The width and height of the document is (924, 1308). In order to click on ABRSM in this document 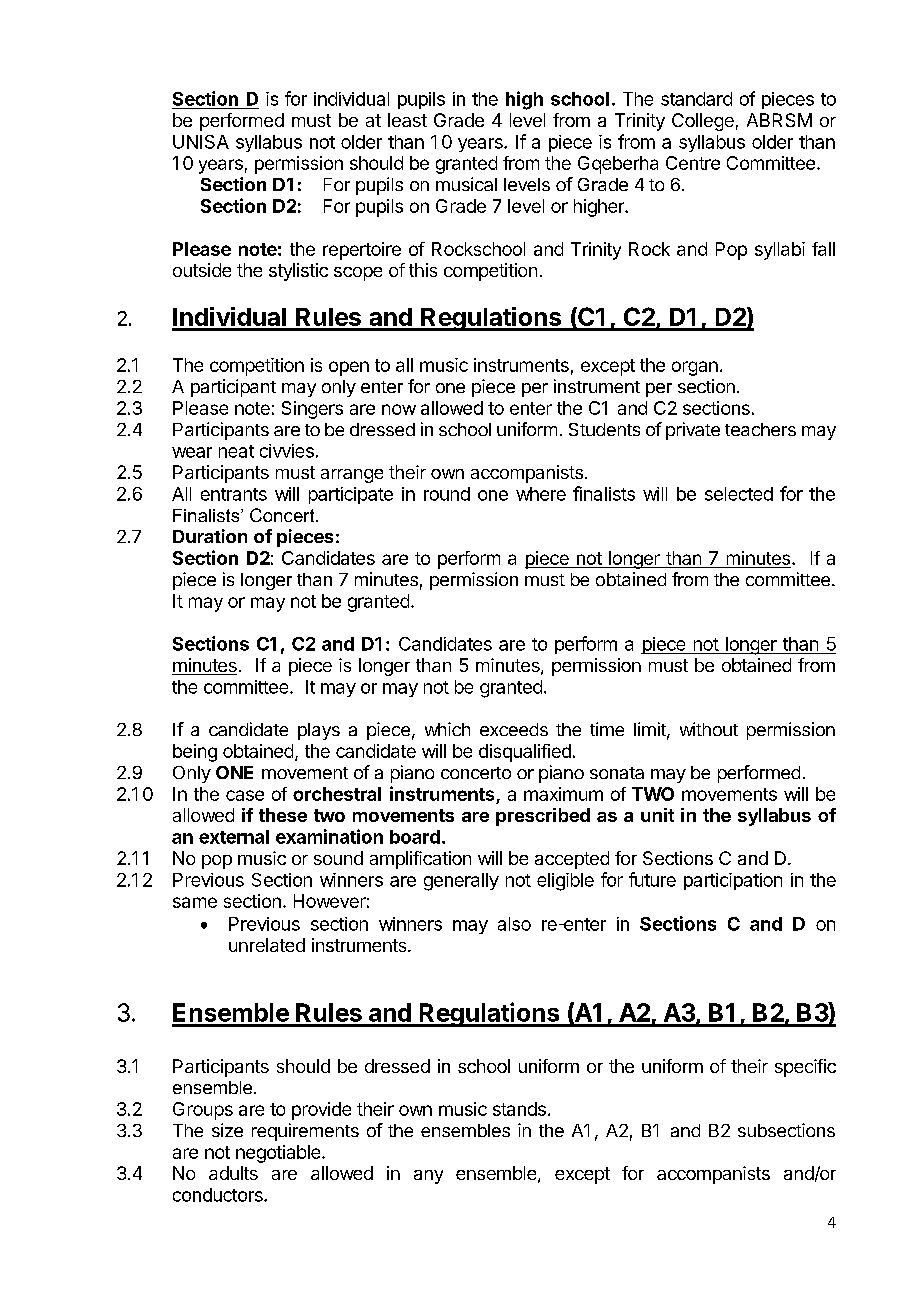, I will do `click(779, 120)`.
